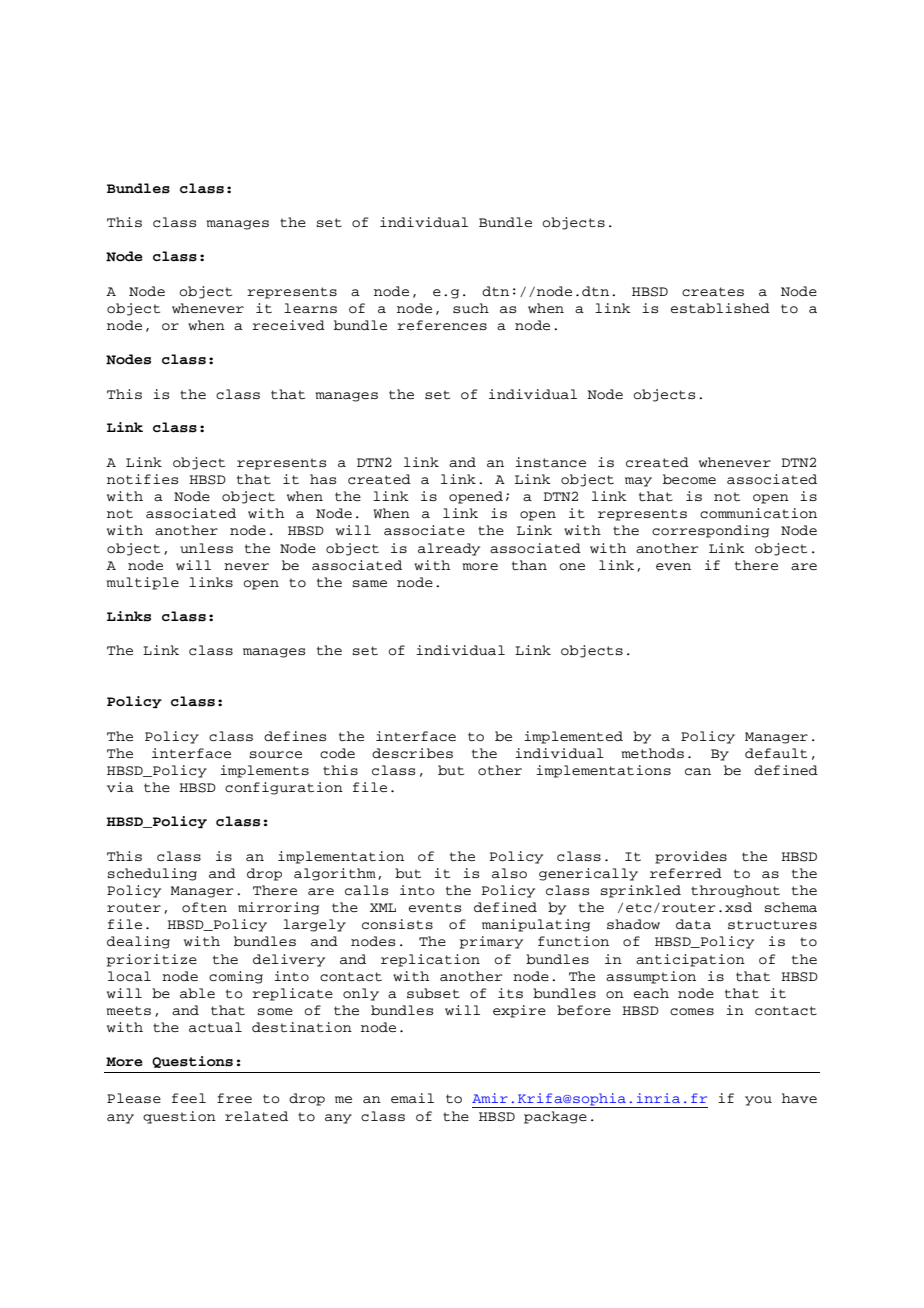 The image size is (924, 1308). Describe the element at coordinates (720, 308) in the screenshot. I see `established` at that location.
